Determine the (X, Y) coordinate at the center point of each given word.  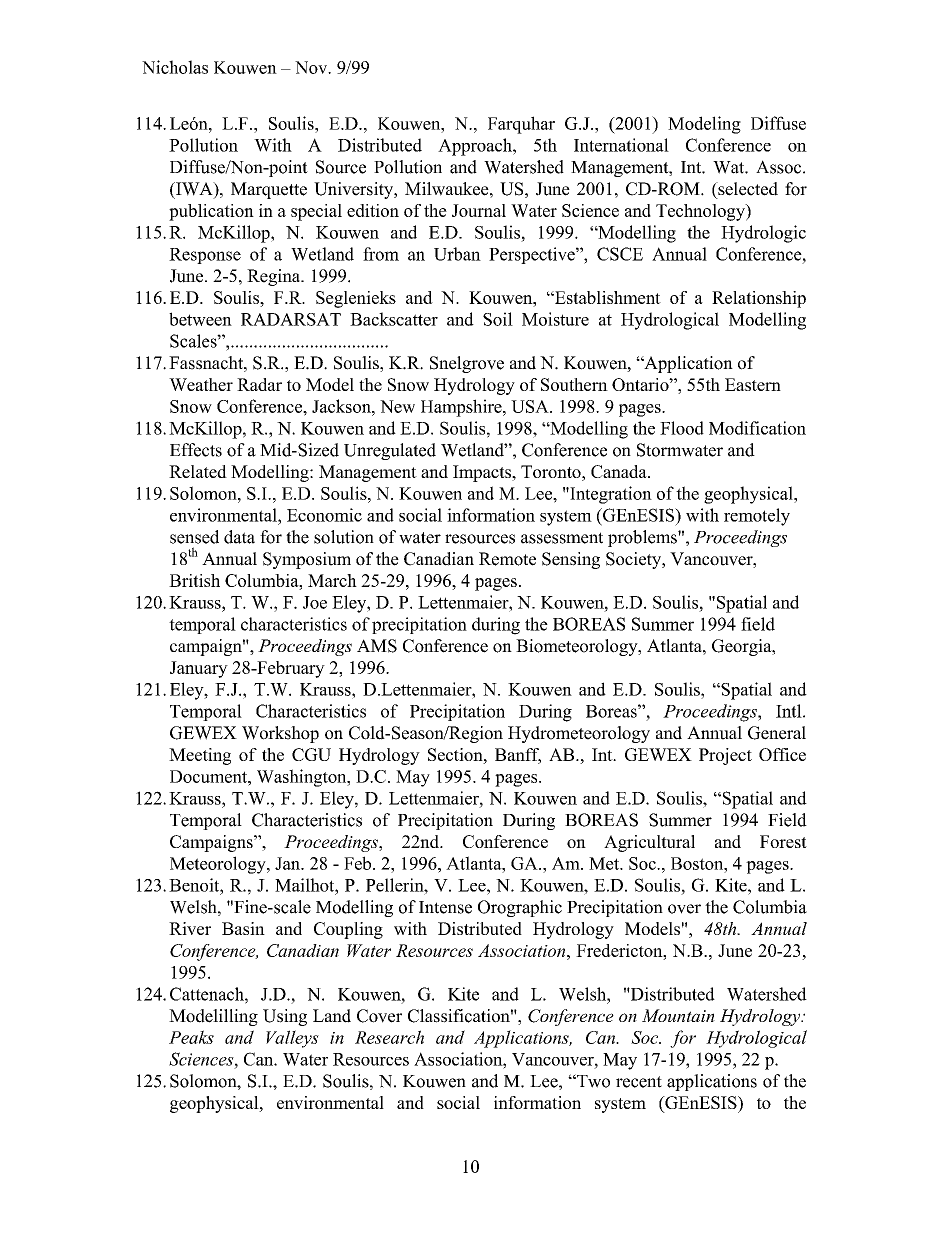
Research (389, 1037)
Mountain (678, 1015)
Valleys (292, 1039)
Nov (312, 67)
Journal (479, 210)
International (621, 145)
